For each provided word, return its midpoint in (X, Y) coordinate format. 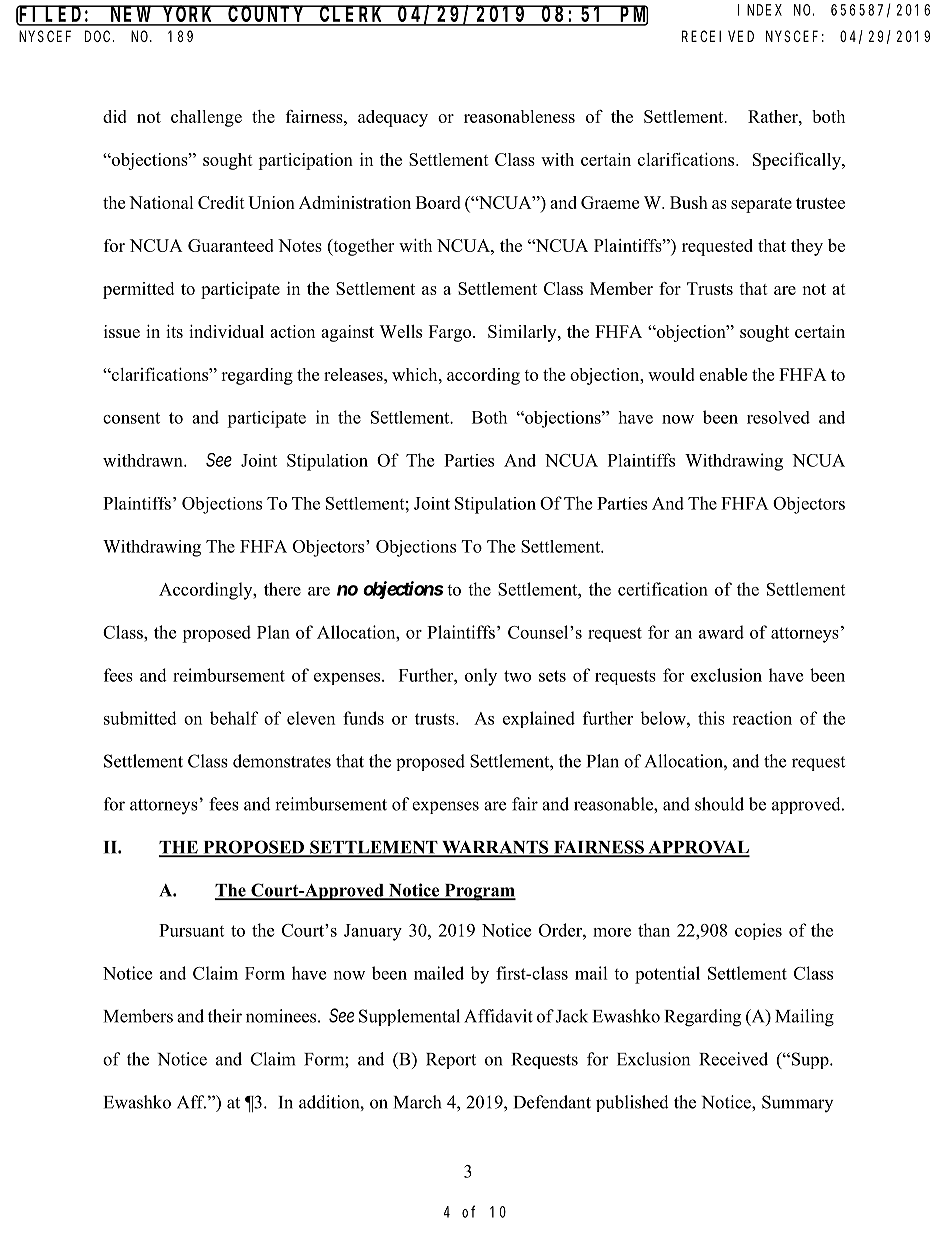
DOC (99, 36)
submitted (140, 718)
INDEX (760, 10)
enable (723, 374)
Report (451, 1061)
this (711, 718)
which (416, 374)
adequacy (393, 118)
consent (131, 418)
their (225, 1016)
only (481, 677)
